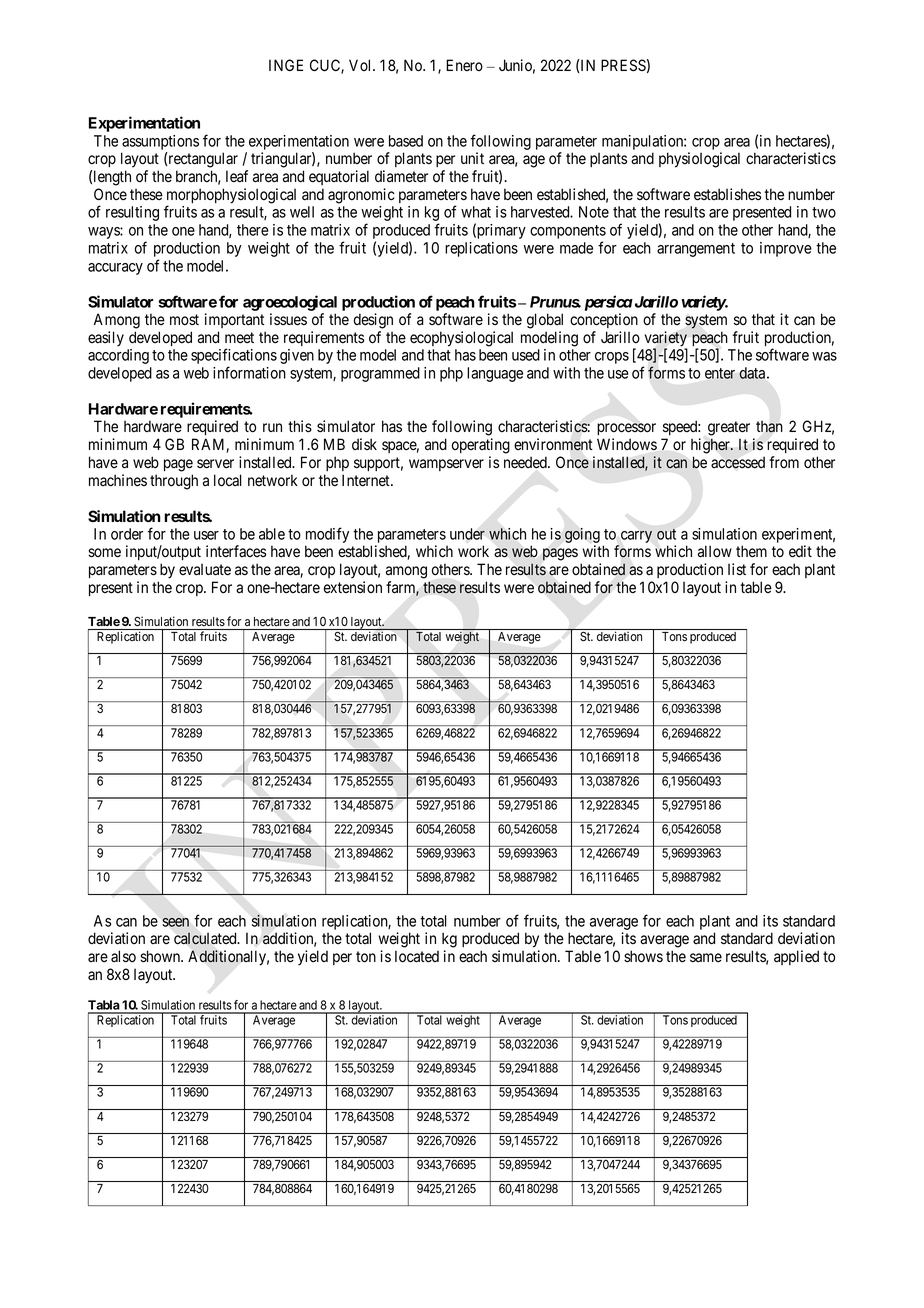 This document has width=924, height=1308. Describe the element at coordinates (464, 65) in the document. I see `Enero` at that location.
